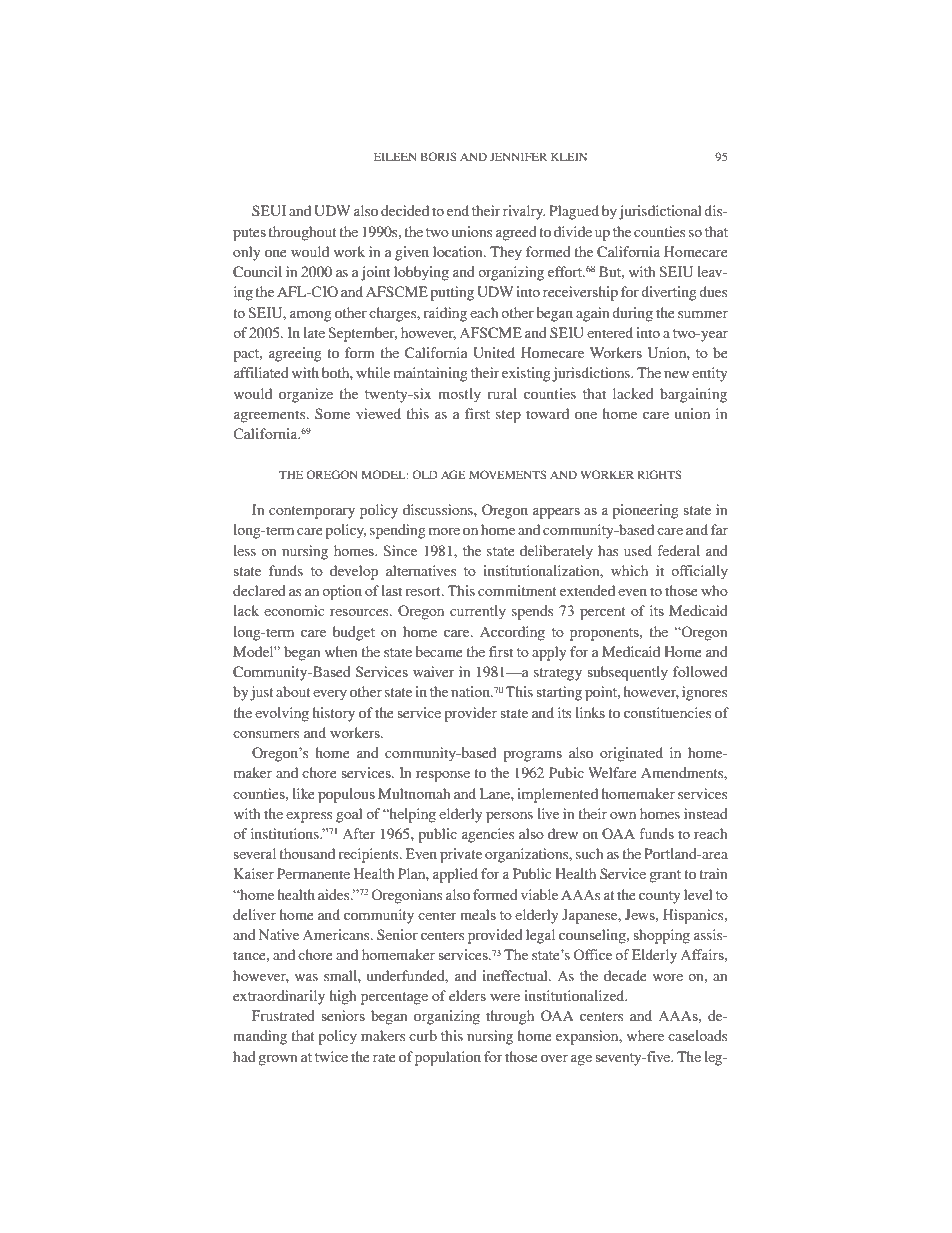  Describe the element at coordinates (478, 612) in the page. I see `currently` at that location.
